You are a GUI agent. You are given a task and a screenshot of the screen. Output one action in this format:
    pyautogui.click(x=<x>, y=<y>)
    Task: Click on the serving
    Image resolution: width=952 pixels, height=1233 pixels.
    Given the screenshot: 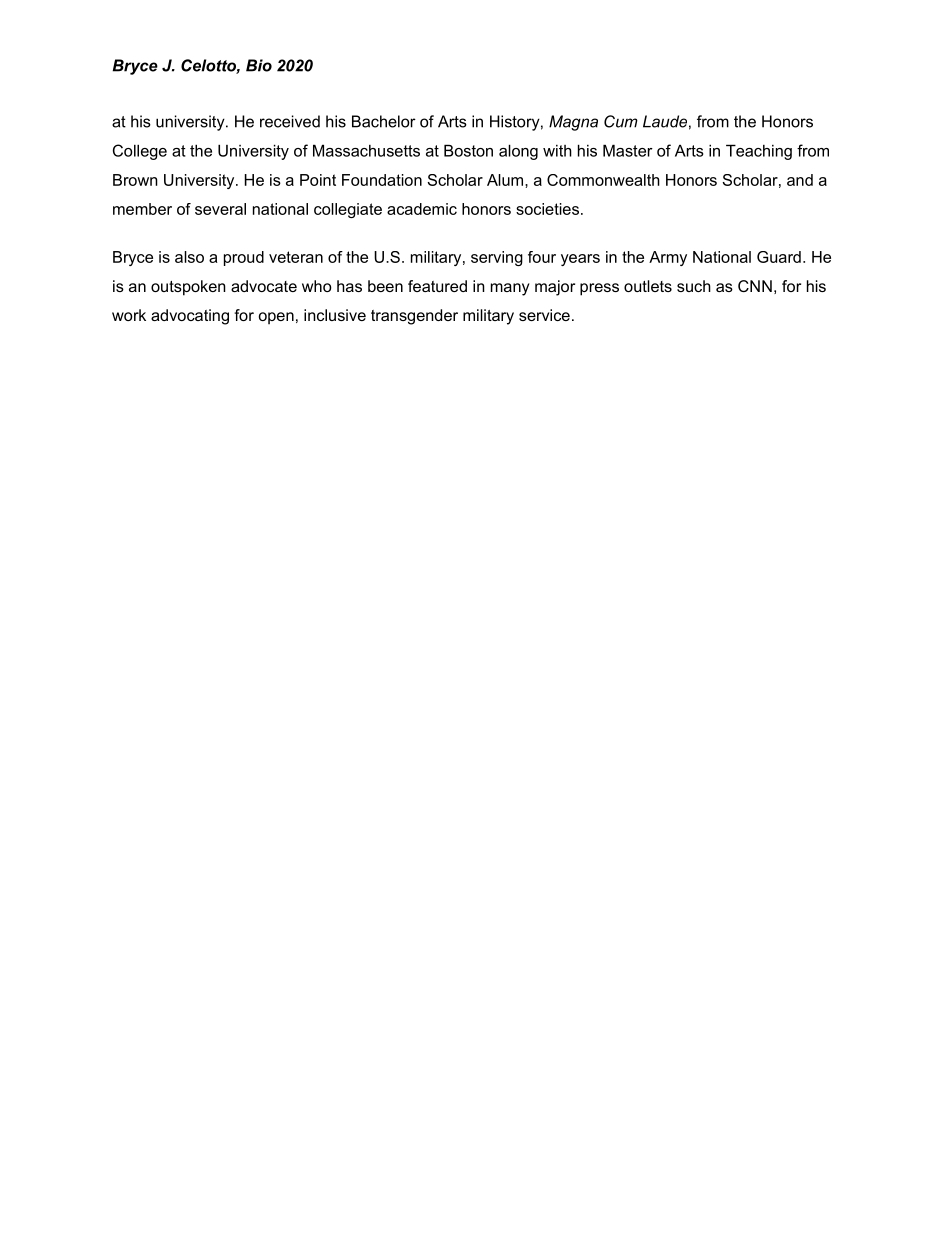 What is the action you would take?
    pyautogui.click(x=497, y=258)
